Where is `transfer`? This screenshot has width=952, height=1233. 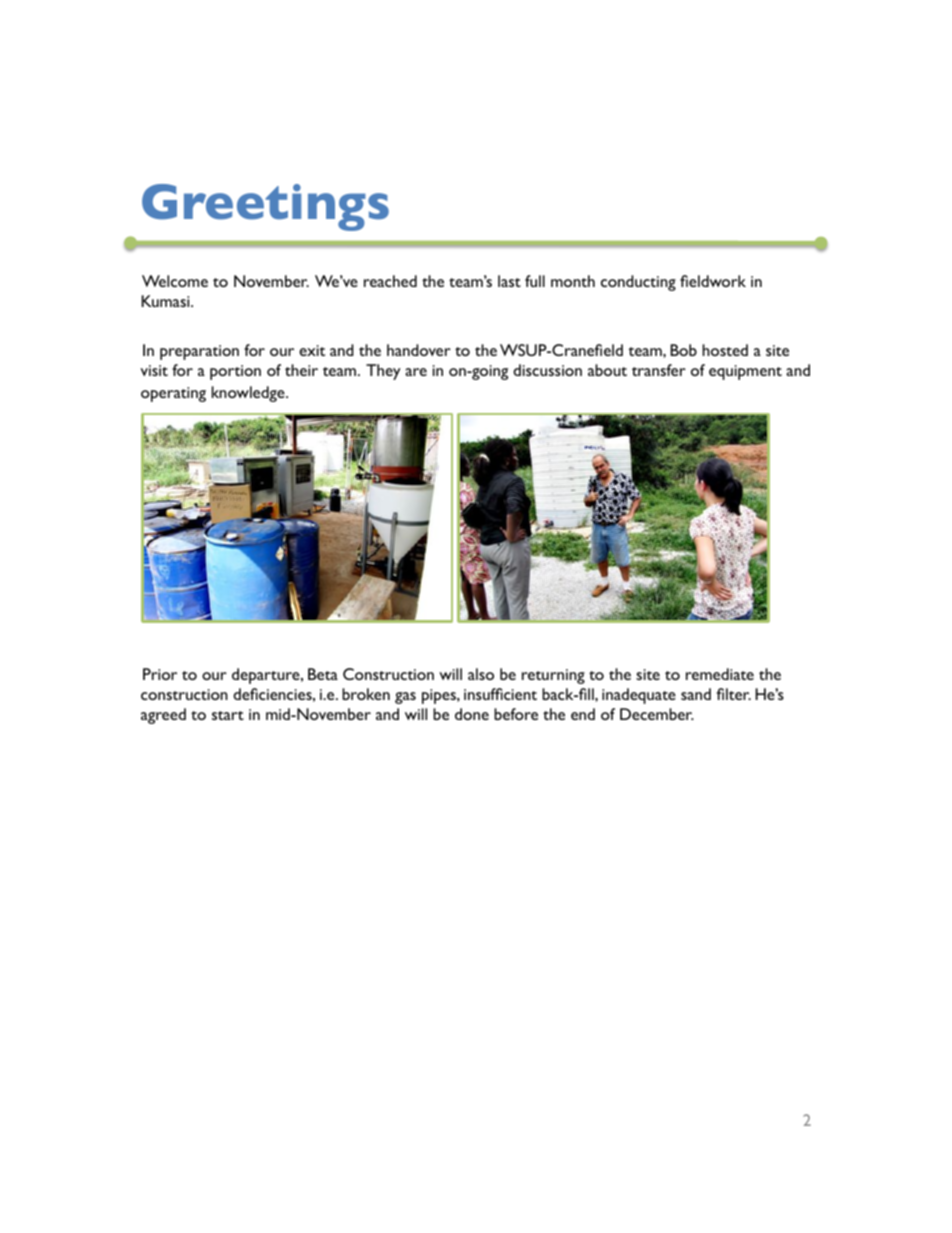
transfer is located at coordinates (659, 370).
